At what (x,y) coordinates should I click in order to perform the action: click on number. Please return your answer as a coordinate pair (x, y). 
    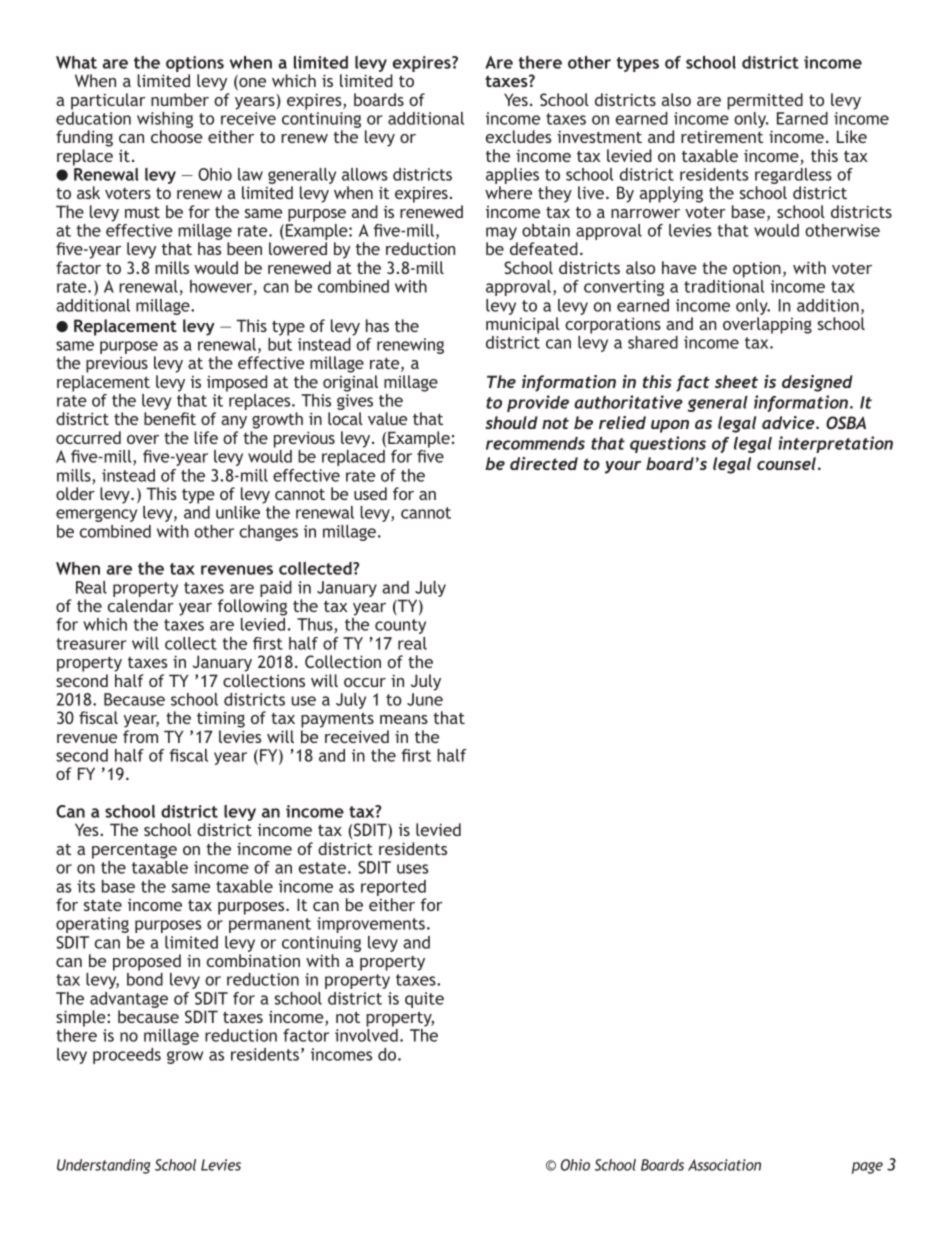
    Looking at the image, I should click on (180, 99).
